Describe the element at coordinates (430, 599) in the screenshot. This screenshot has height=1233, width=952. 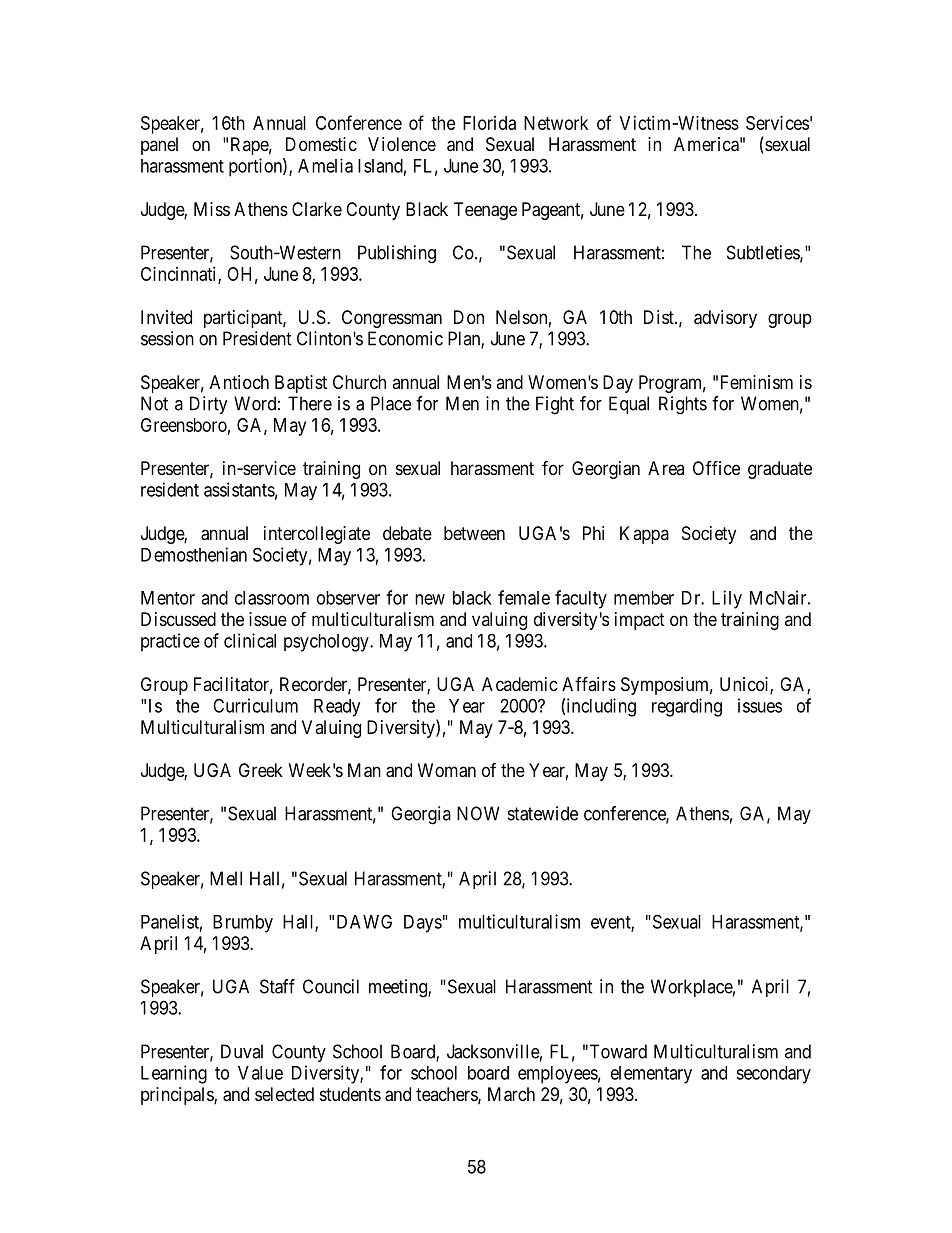
I see `new` at that location.
